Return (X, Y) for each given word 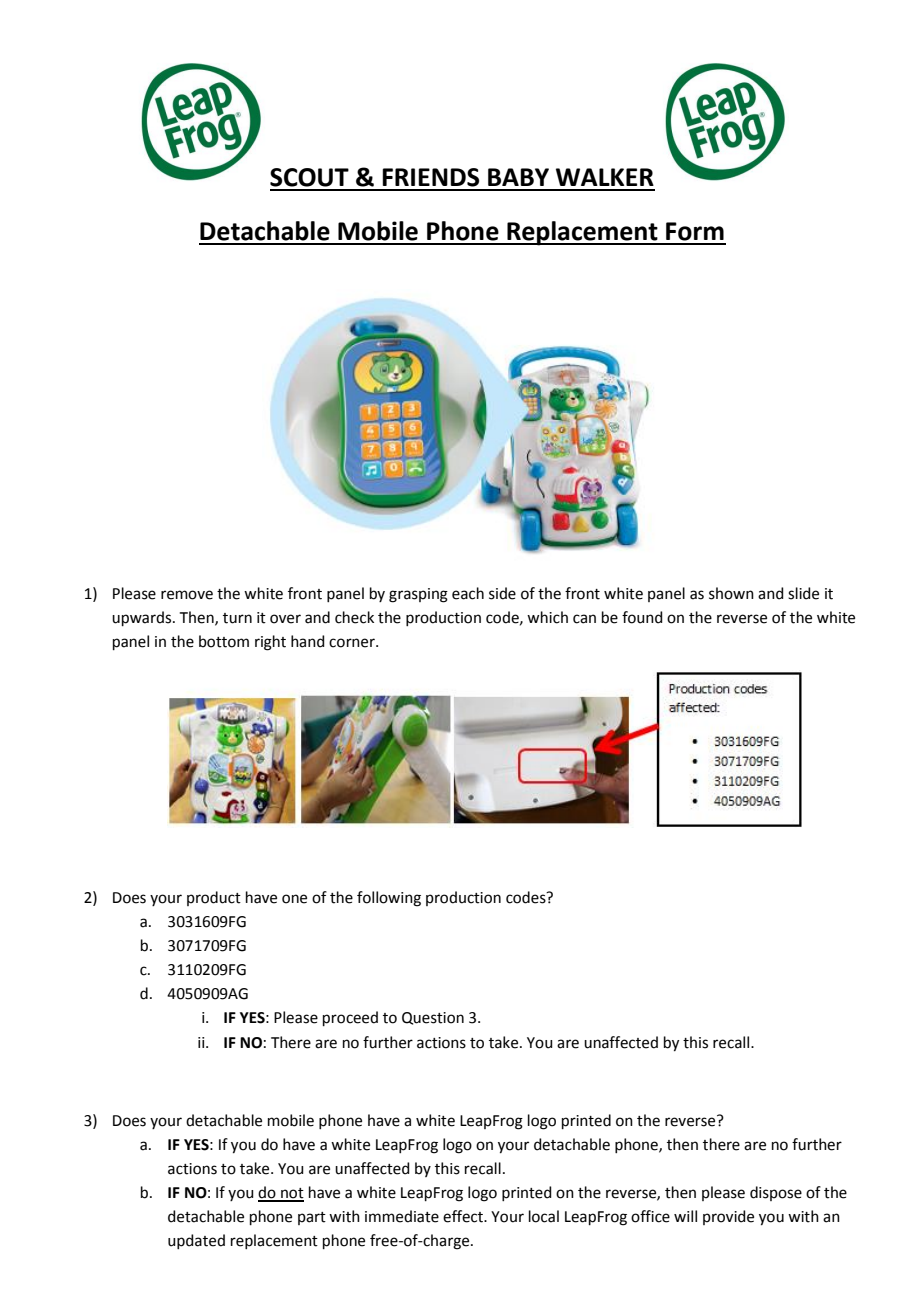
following (389, 899)
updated (196, 1241)
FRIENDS (430, 177)
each (468, 593)
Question (433, 1018)
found (642, 617)
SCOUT (309, 177)
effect (464, 1216)
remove (187, 595)
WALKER (605, 177)
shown (731, 593)
